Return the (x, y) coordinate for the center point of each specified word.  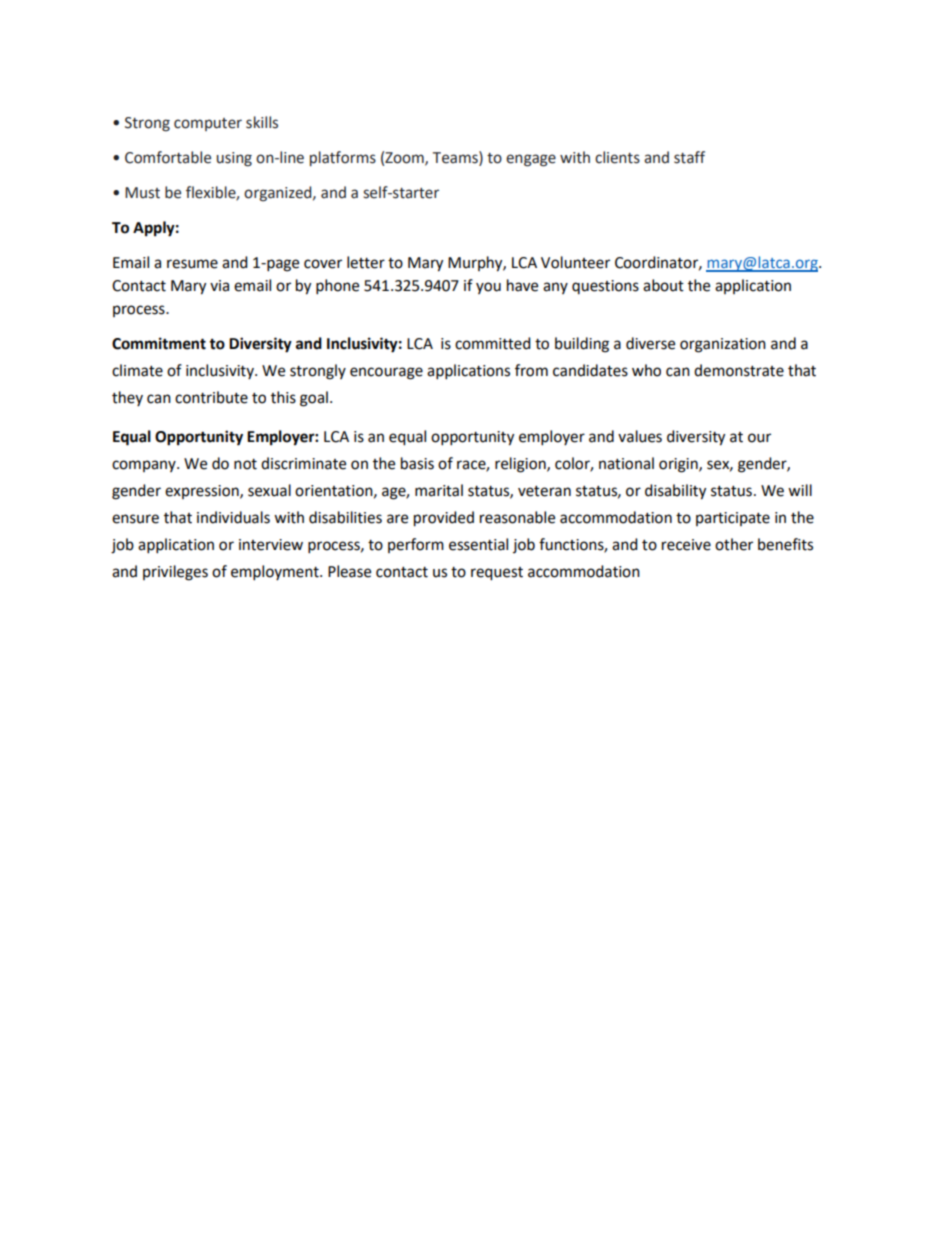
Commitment (159, 343)
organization (723, 345)
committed (493, 343)
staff (689, 157)
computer (208, 124)
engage (531, 160)
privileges (175, 573)
